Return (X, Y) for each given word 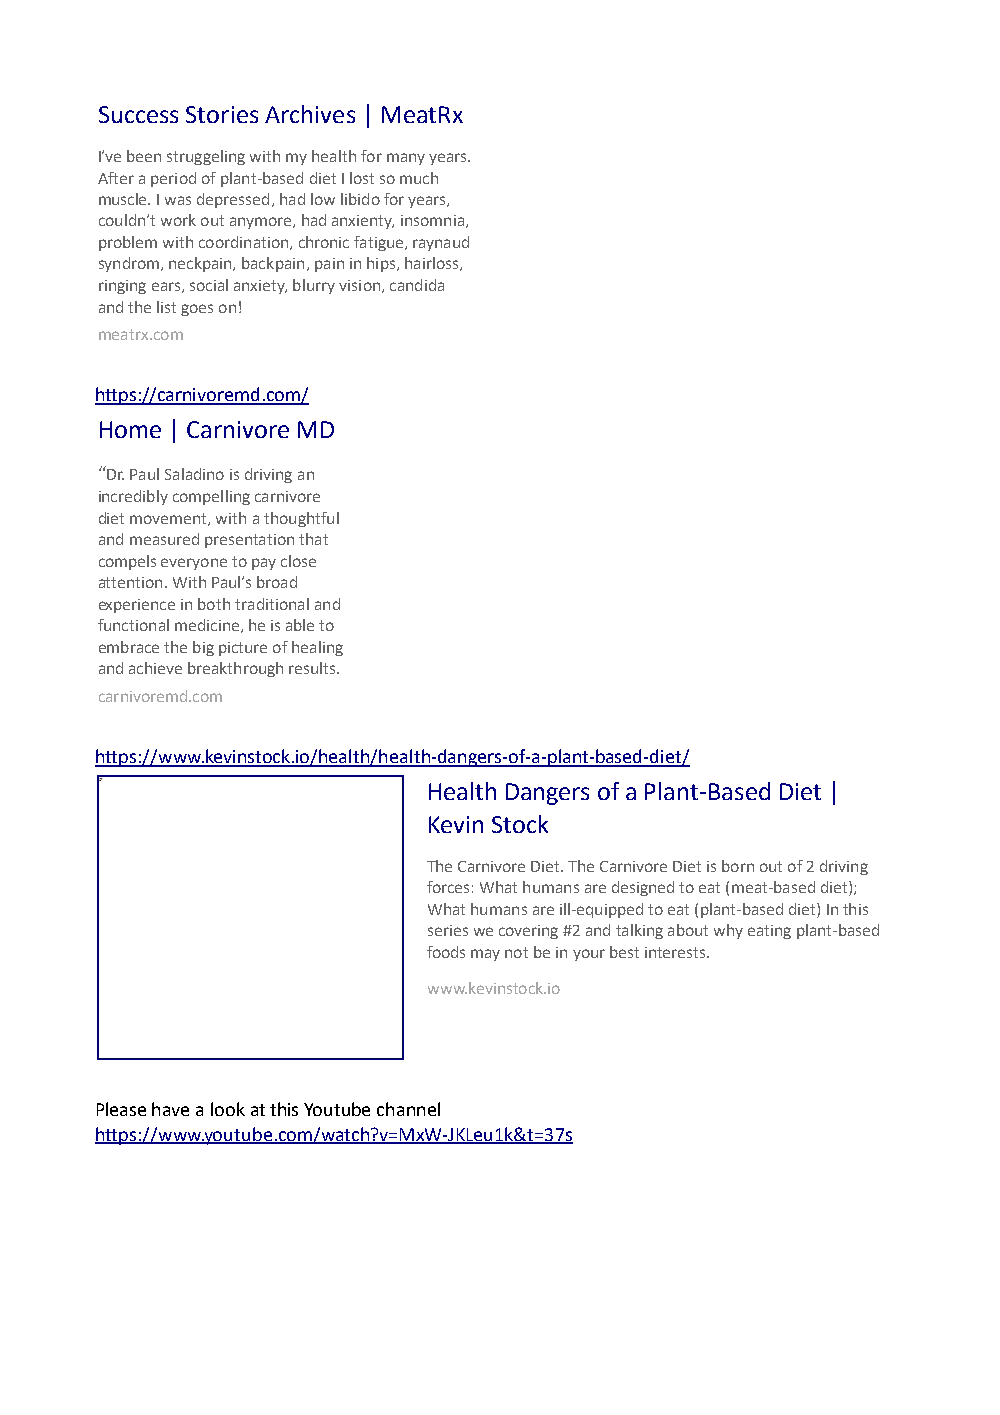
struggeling (206, 157)
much (419, 178)
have (170, 1109)
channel (408, 1109)
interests (676, 952)
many (406, 159)
